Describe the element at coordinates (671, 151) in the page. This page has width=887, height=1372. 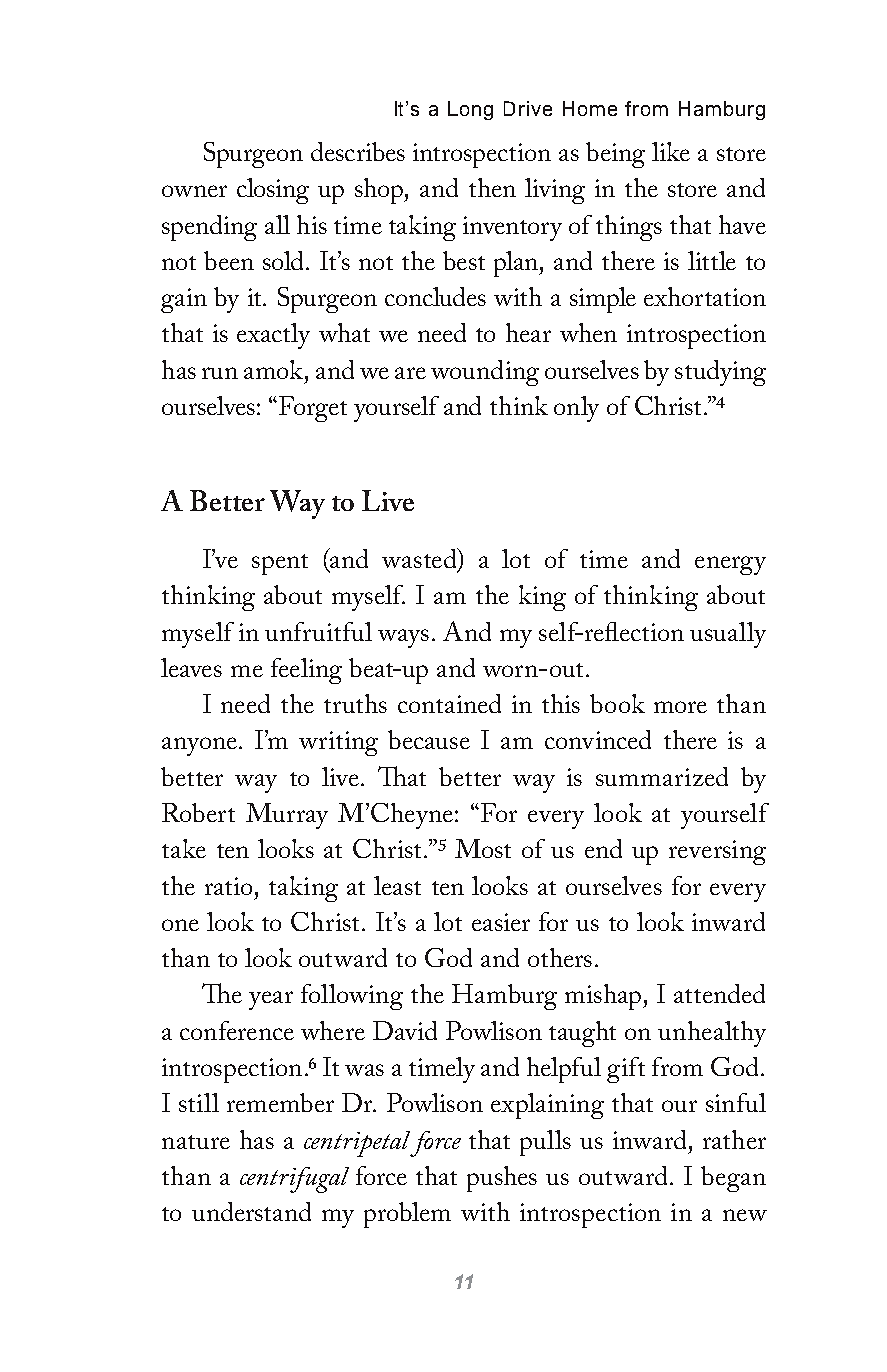
I see `like` at that location.
